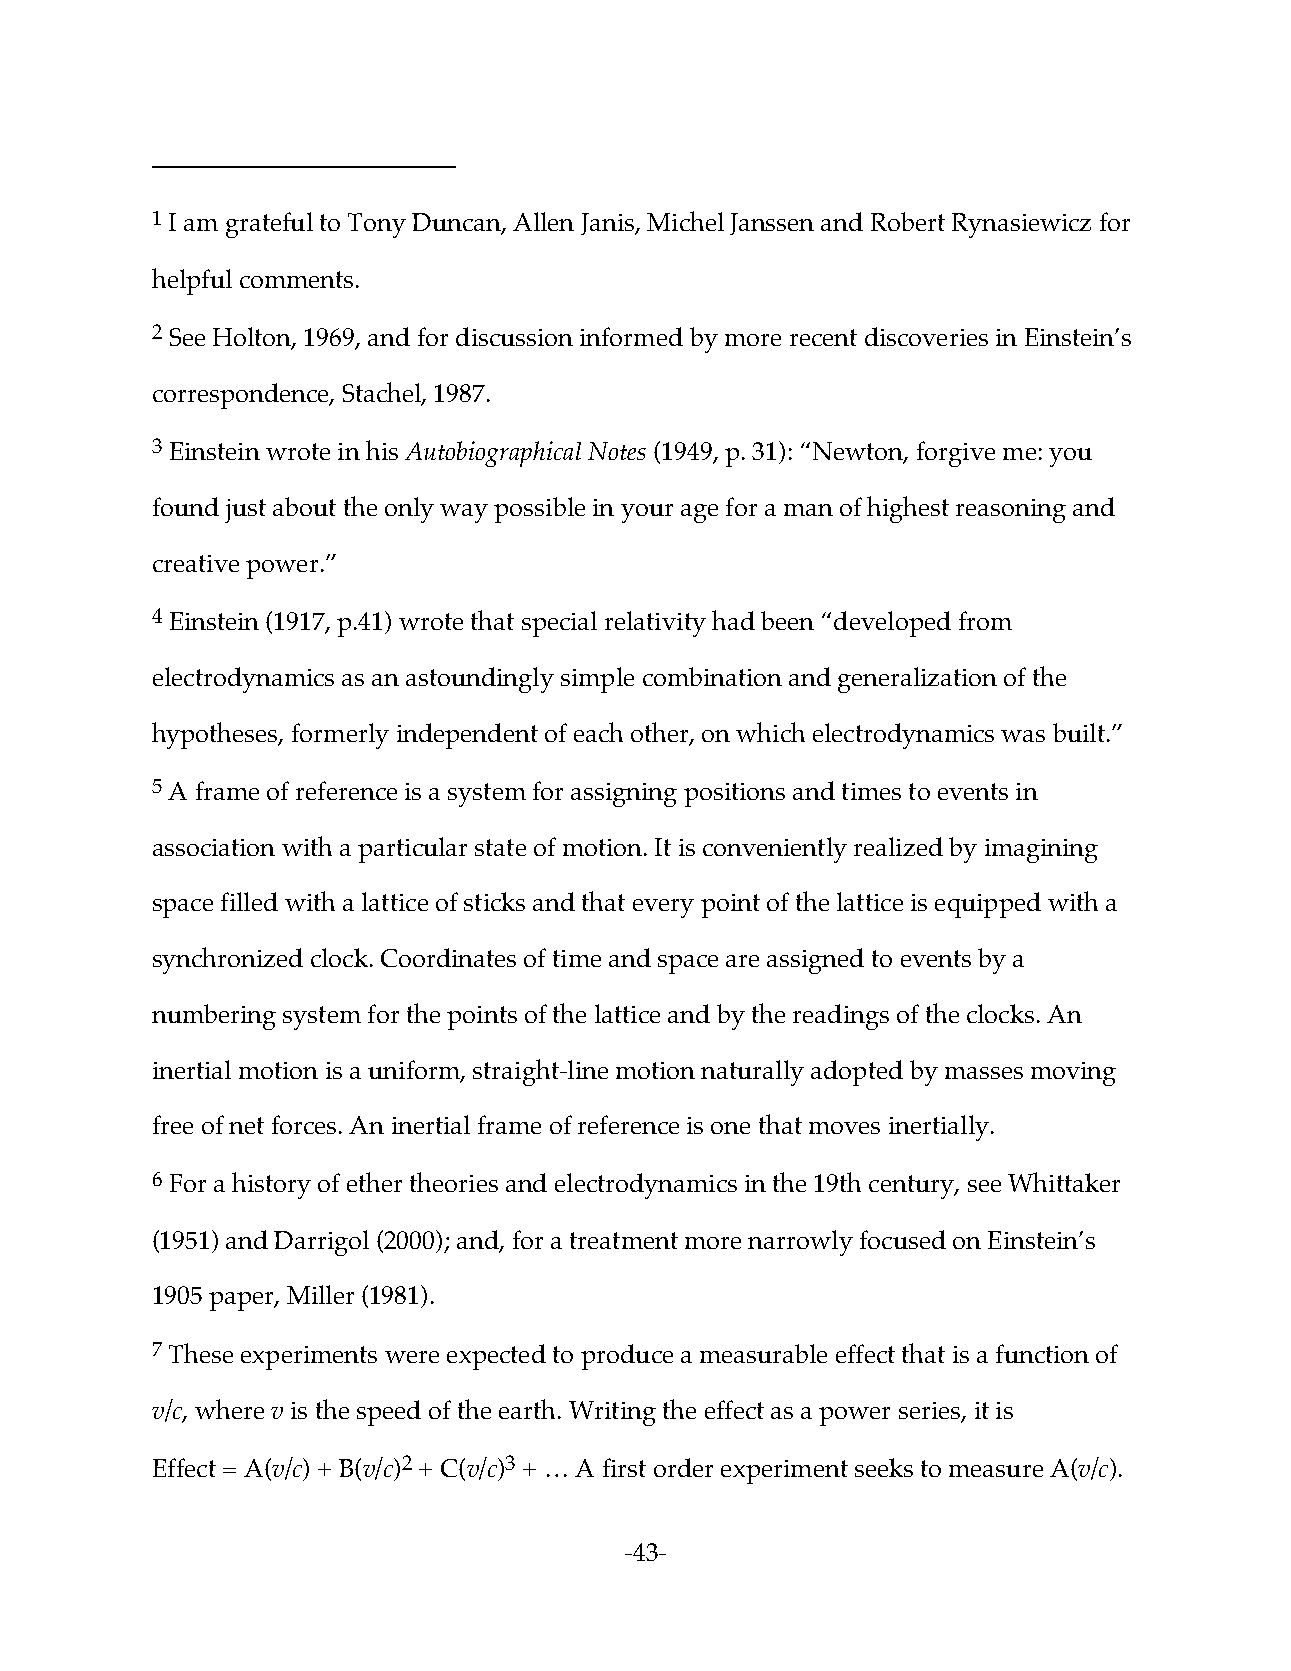 Image resolution: width=1291 pixels, height=1671 pixels. What do you see at coordinates (214, 1017) in the document?
I see `numbering` at bounding box center [214, 1017].
